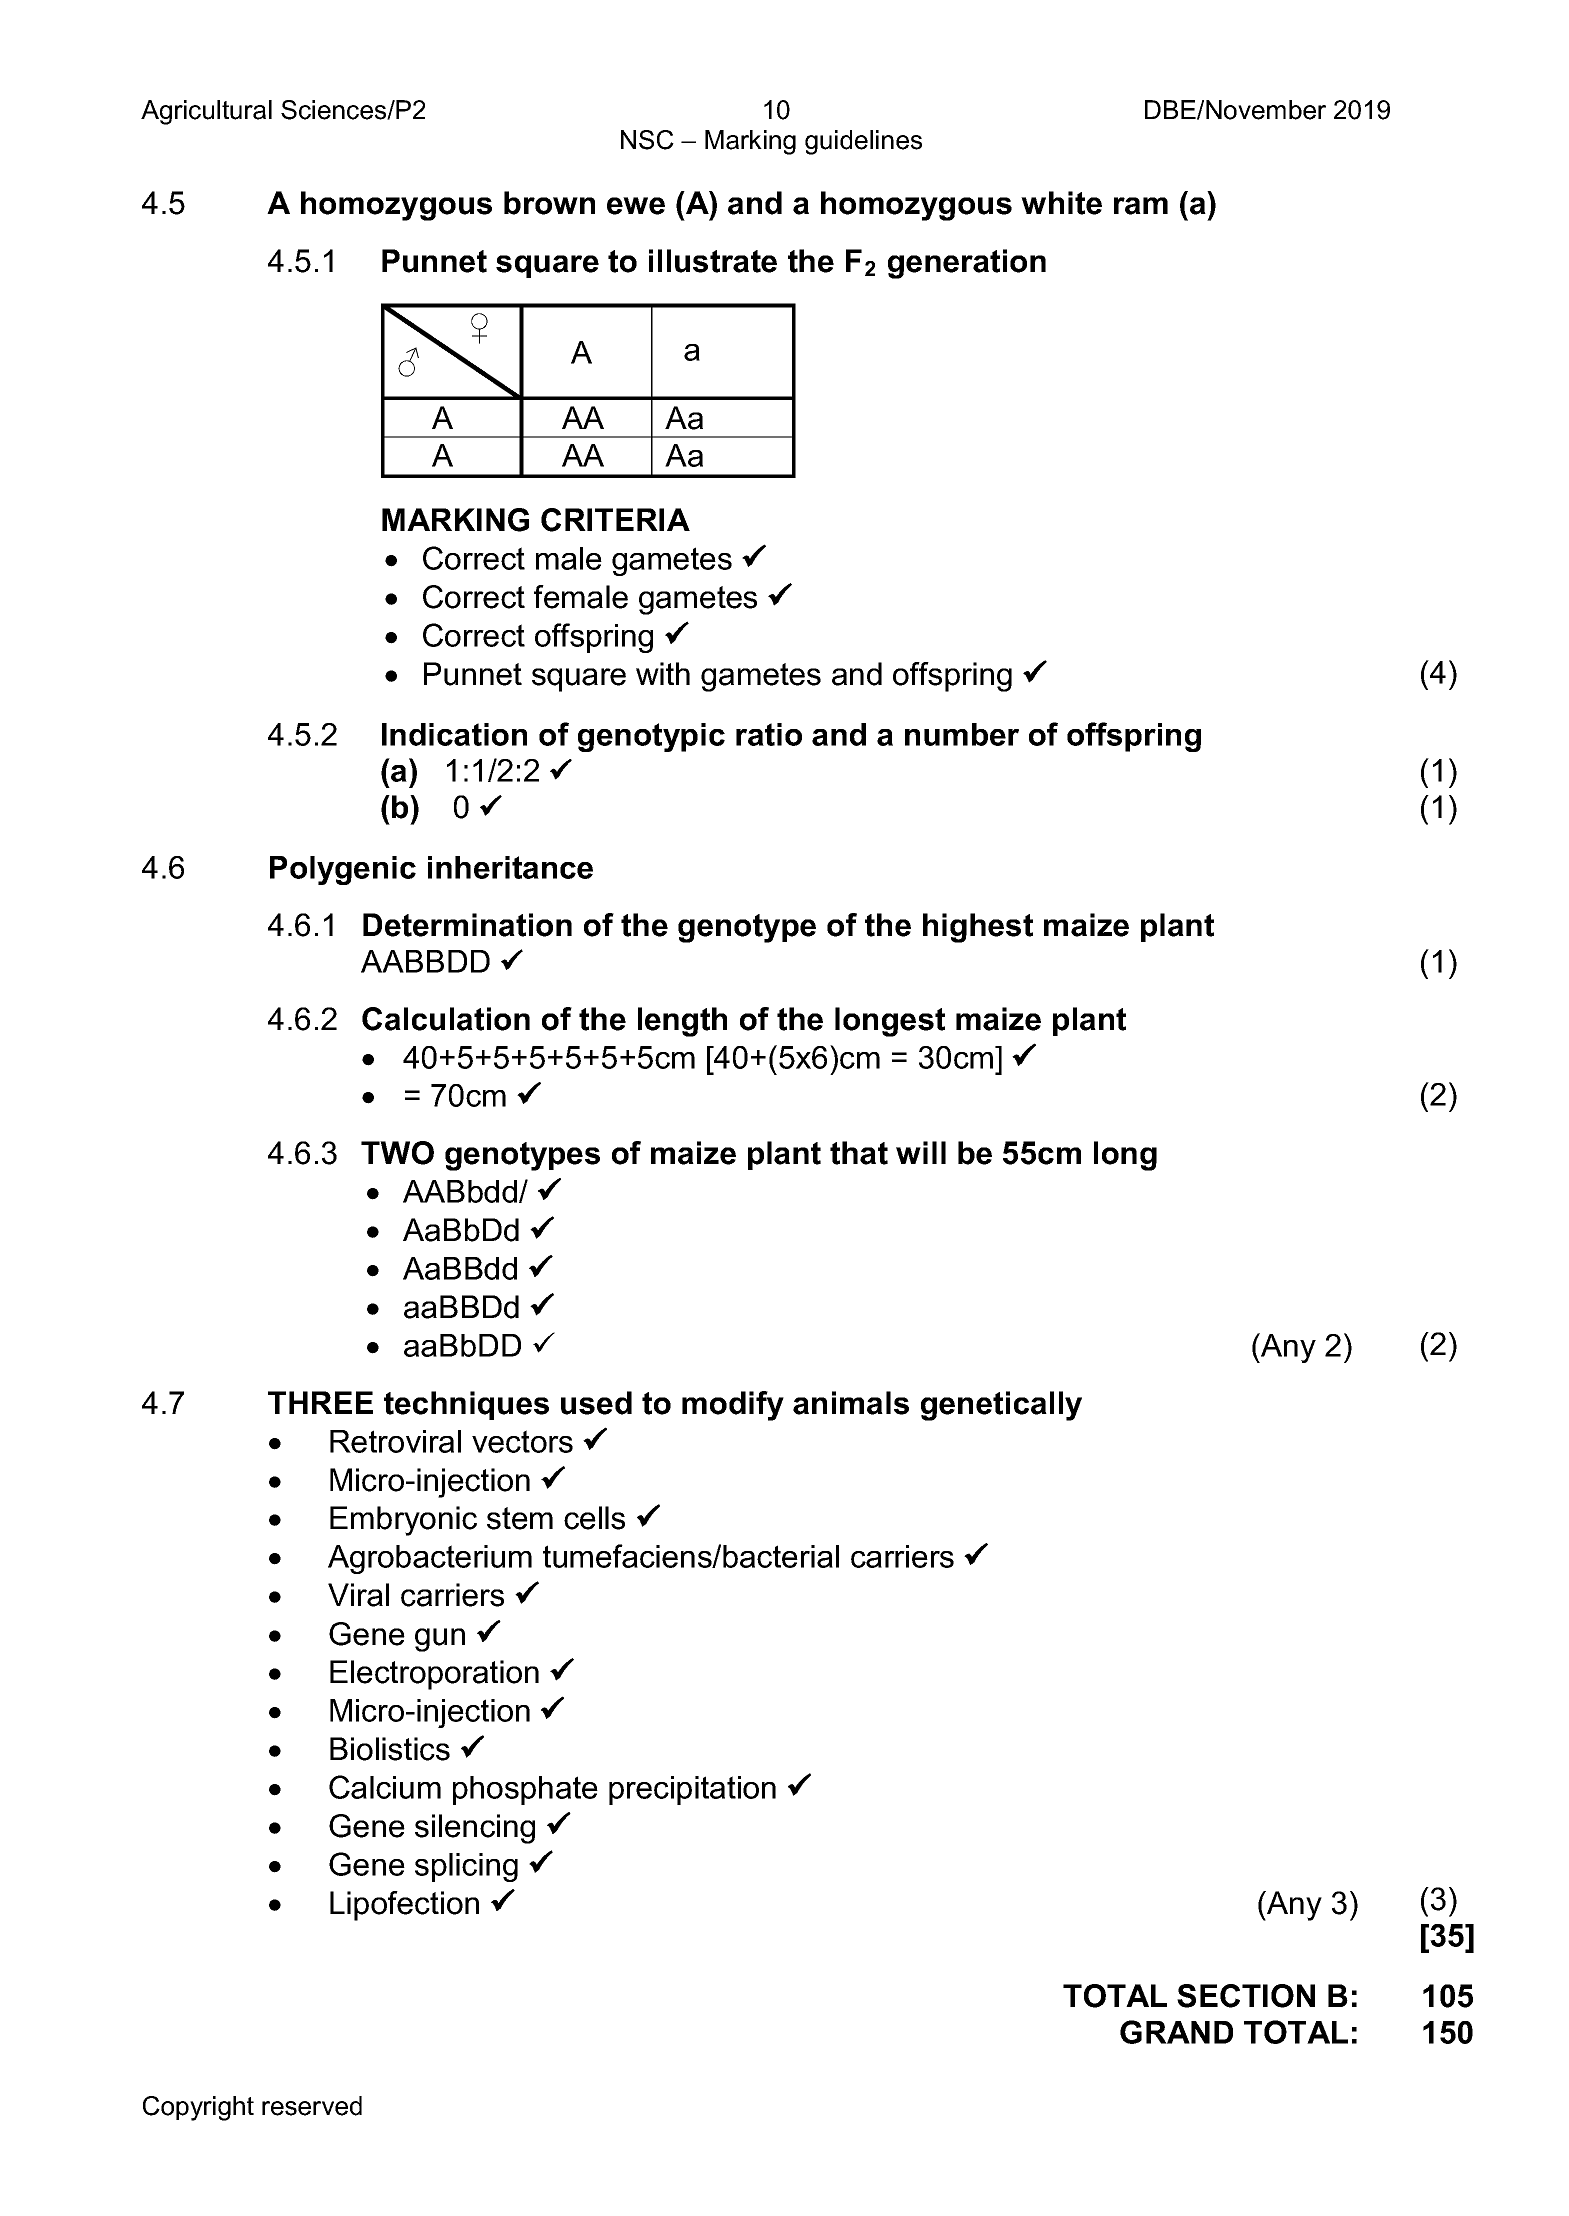 The image size is (1569, 2216). What do you see at coordinates (682, 1022) in the screenshot?
I see `length` at bounding box center [682, 1022].
